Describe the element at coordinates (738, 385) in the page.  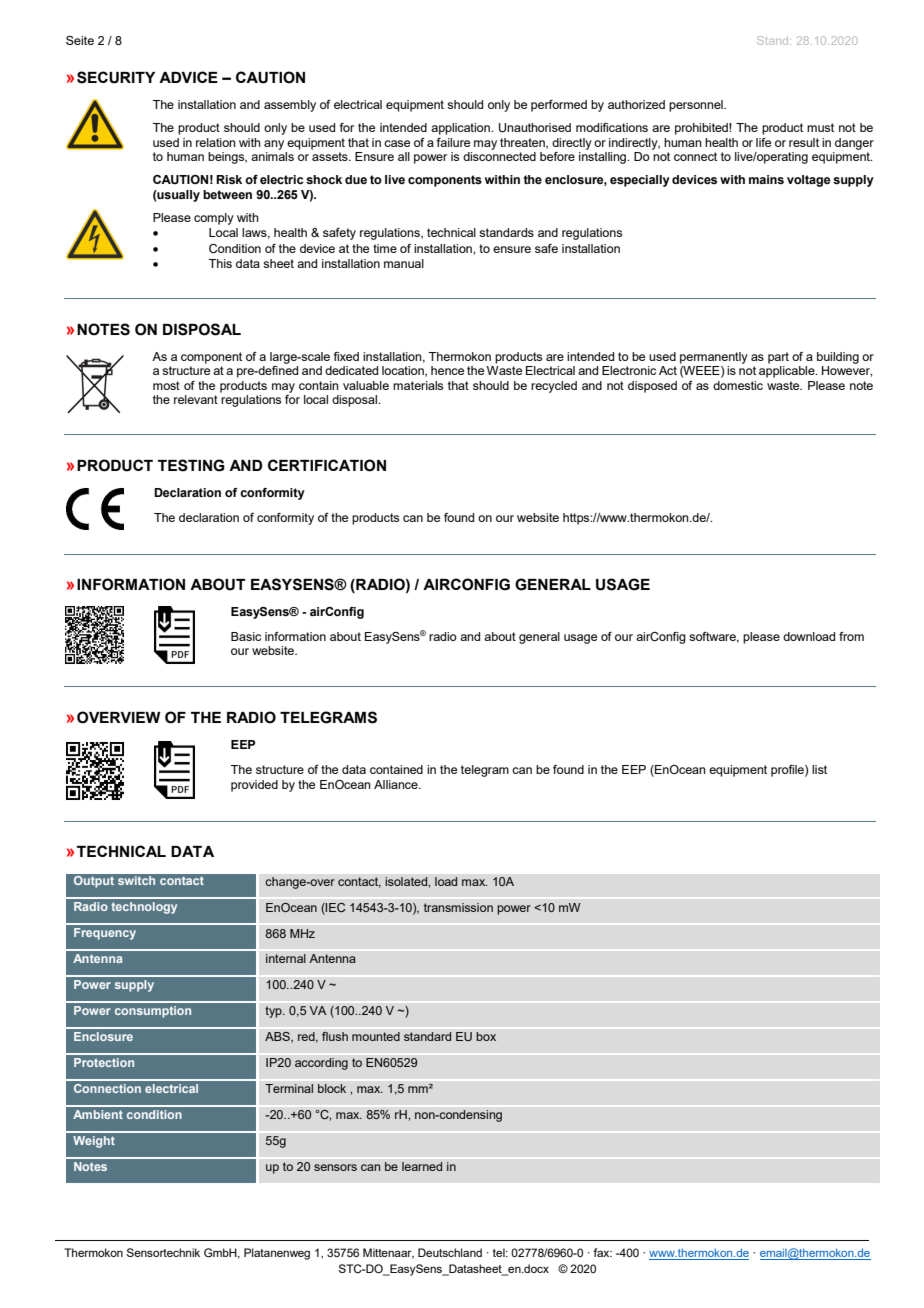
I see `domestic` at that location.
